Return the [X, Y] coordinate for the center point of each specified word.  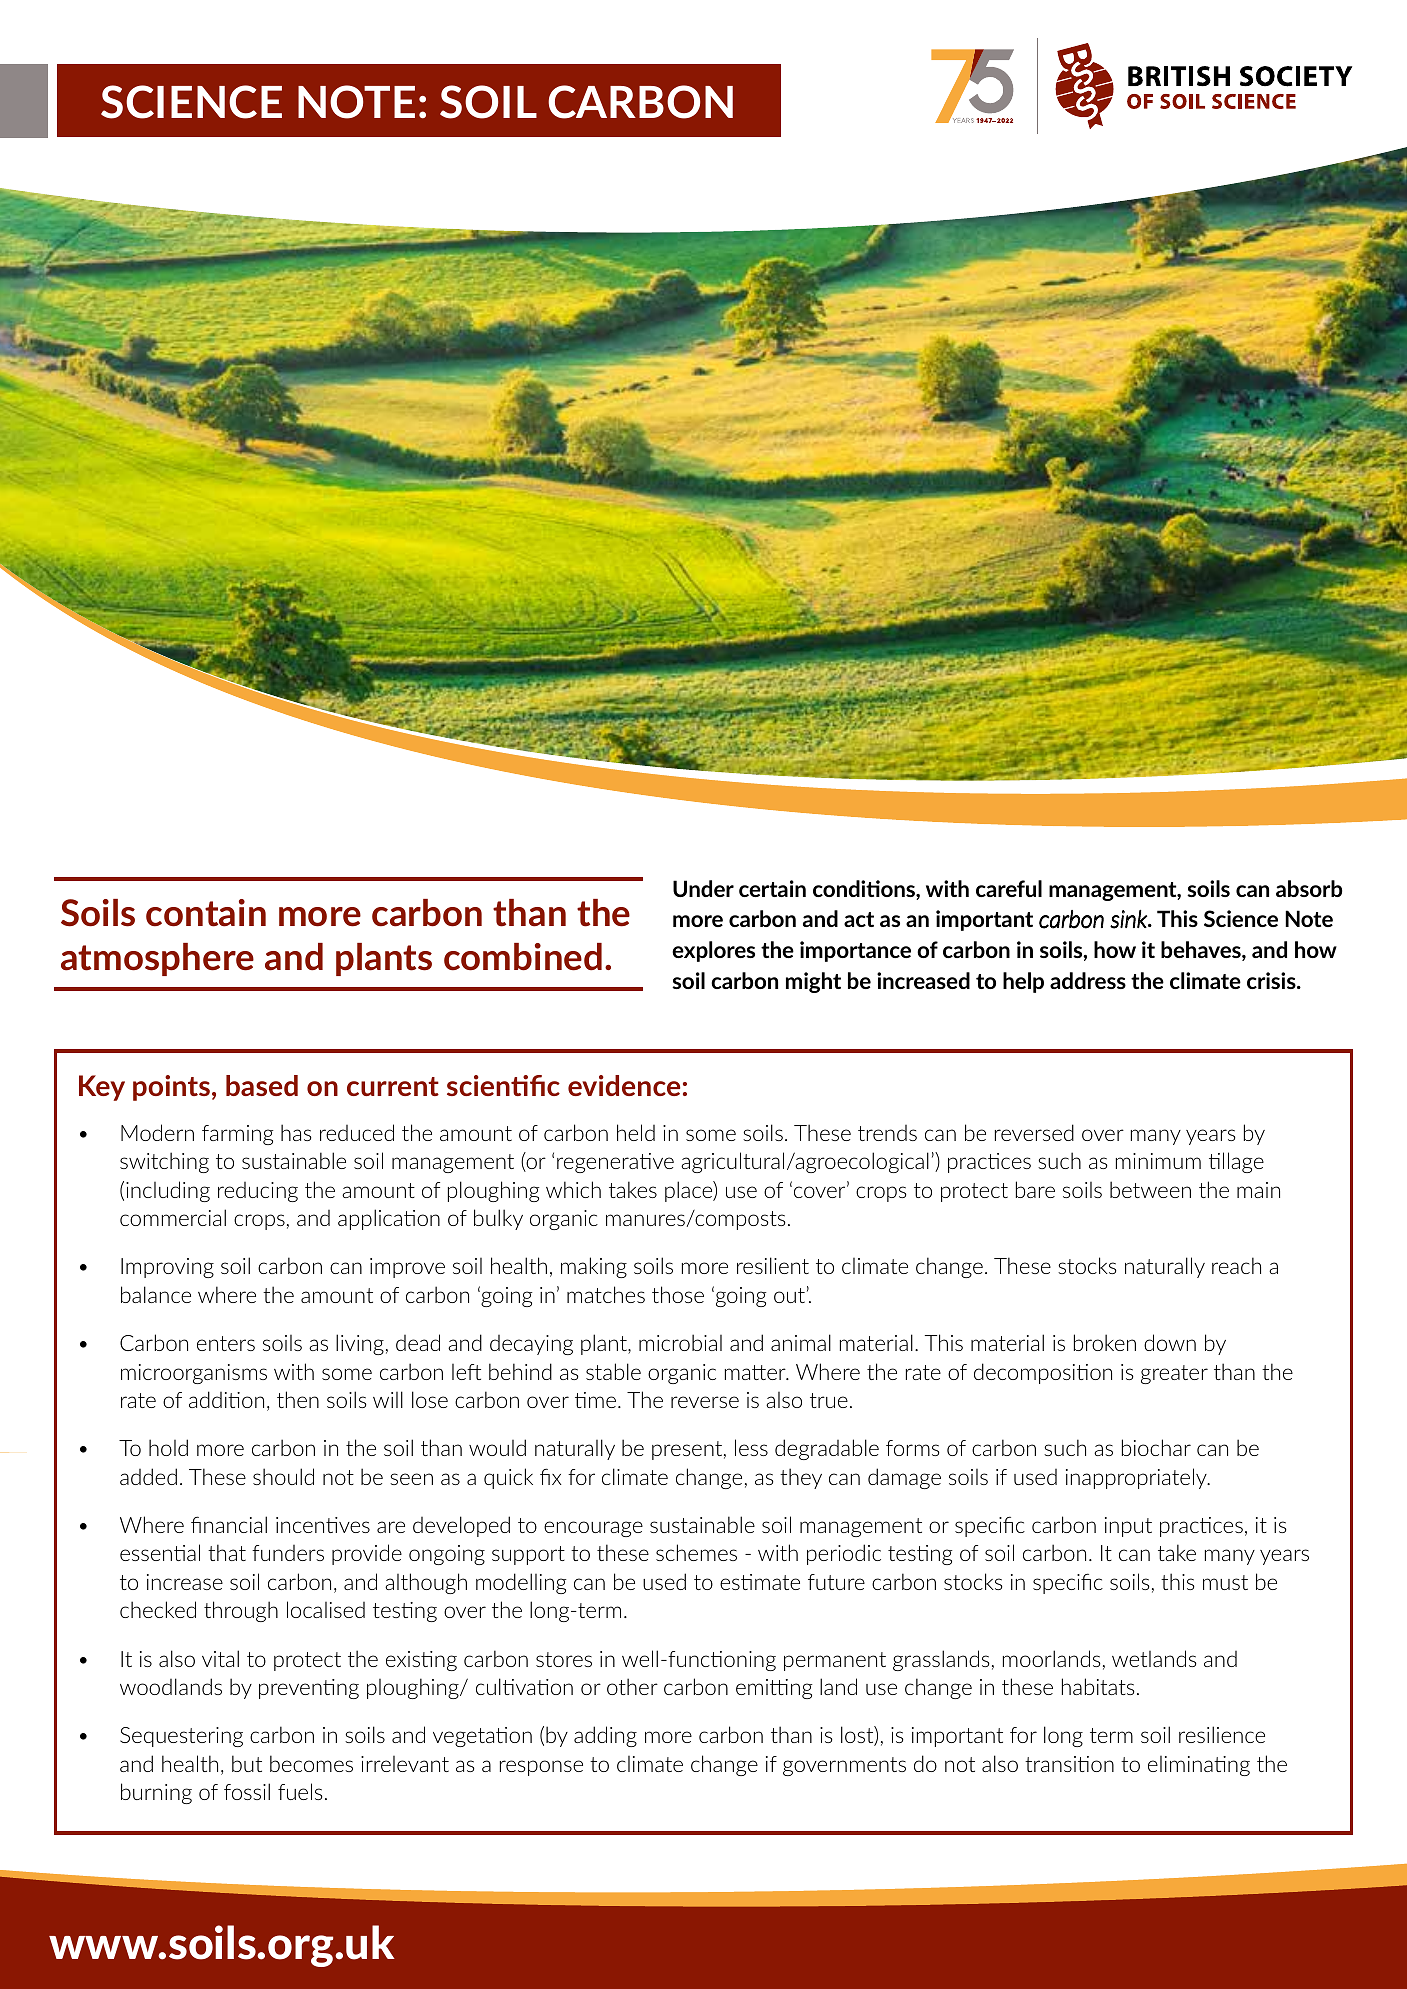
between [1150, 1189]
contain [206, 913]
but [247, 1763]
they [801, 1478]
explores [713, 951]
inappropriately [1137, 1478]
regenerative [615, 1163]
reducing [258, 1192]
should [283, 1476]
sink [1130, 919]
